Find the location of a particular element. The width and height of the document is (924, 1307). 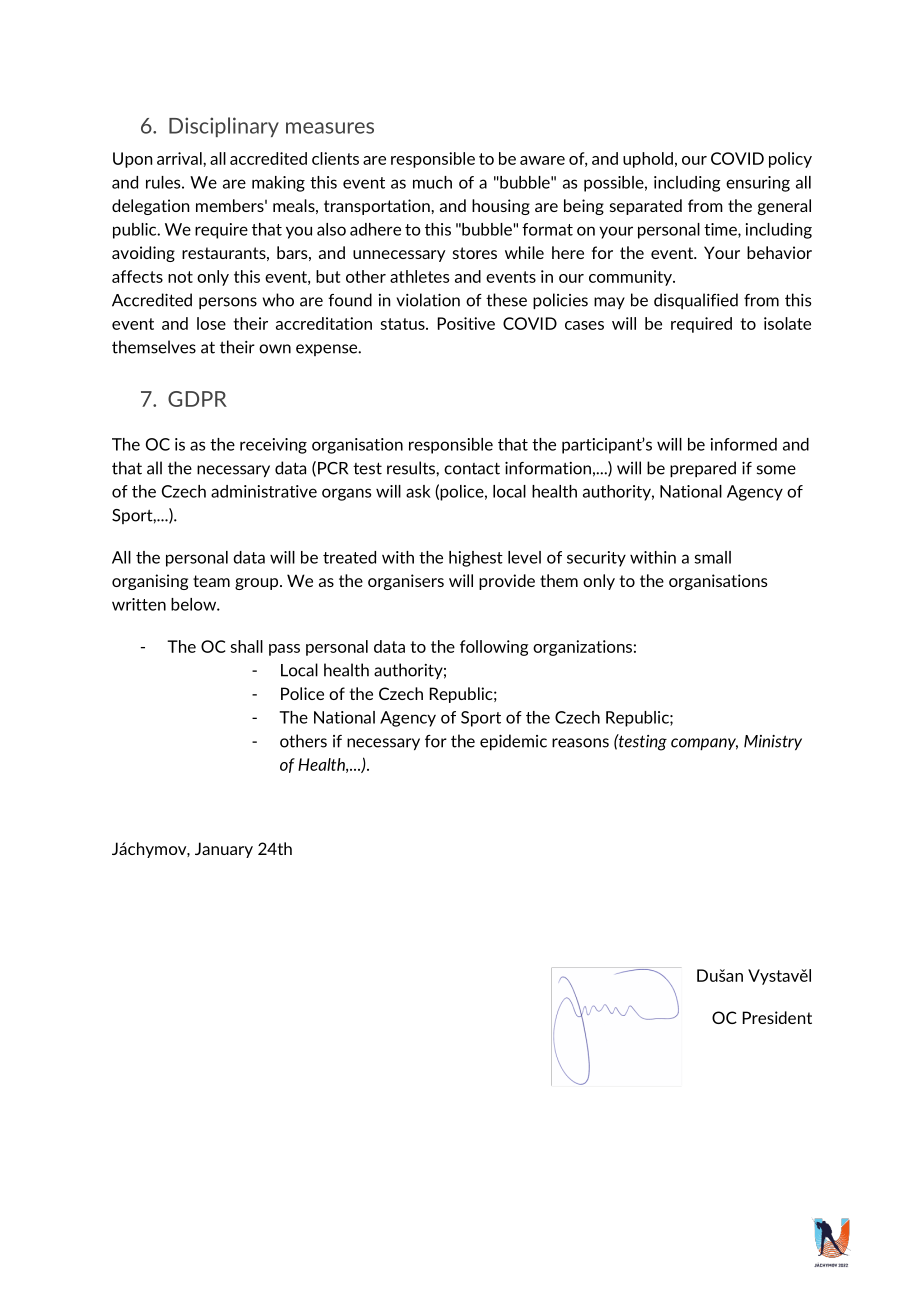

informed is located at coordinates (744, 444).
